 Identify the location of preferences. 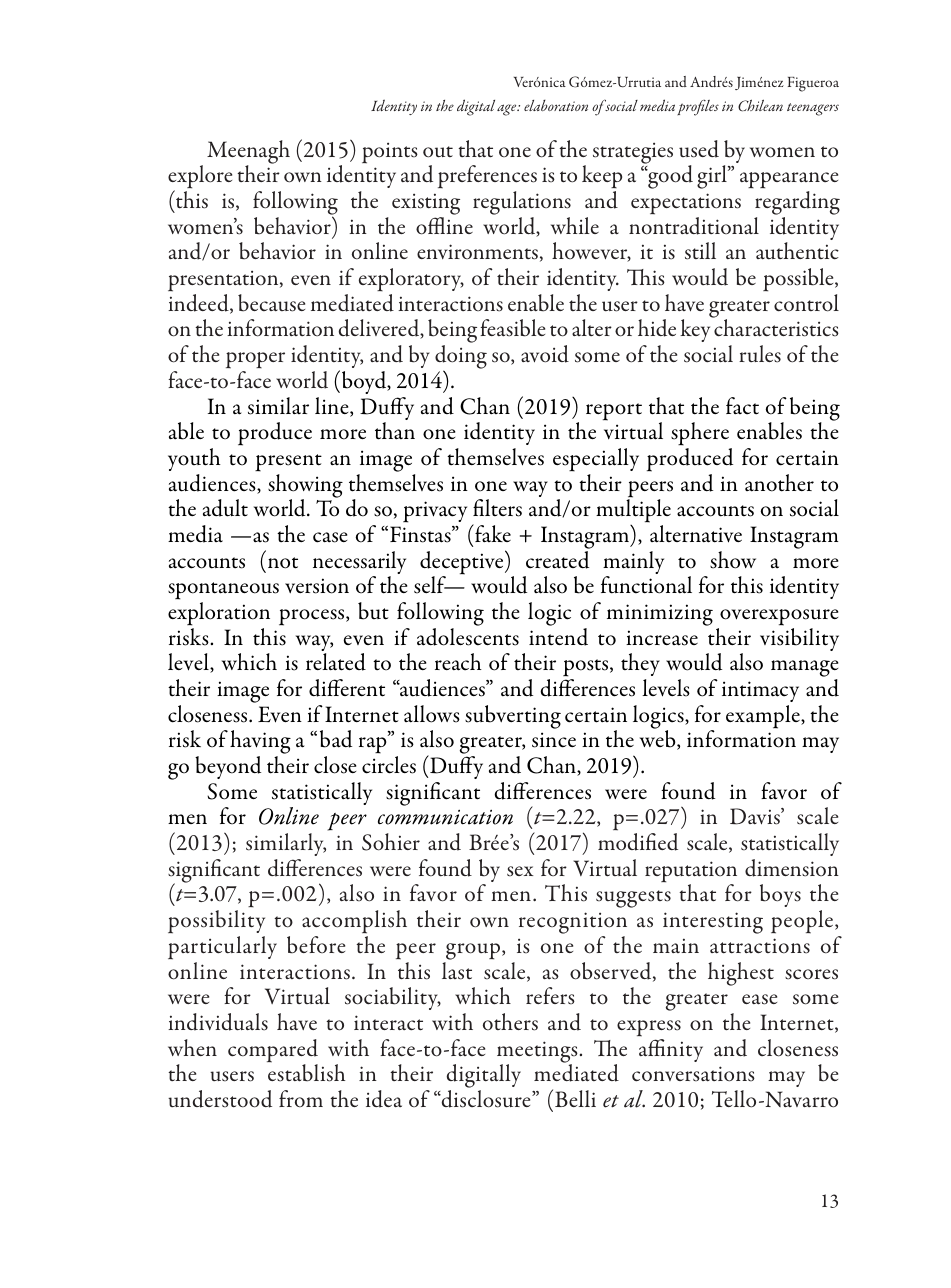
(487, 178).
